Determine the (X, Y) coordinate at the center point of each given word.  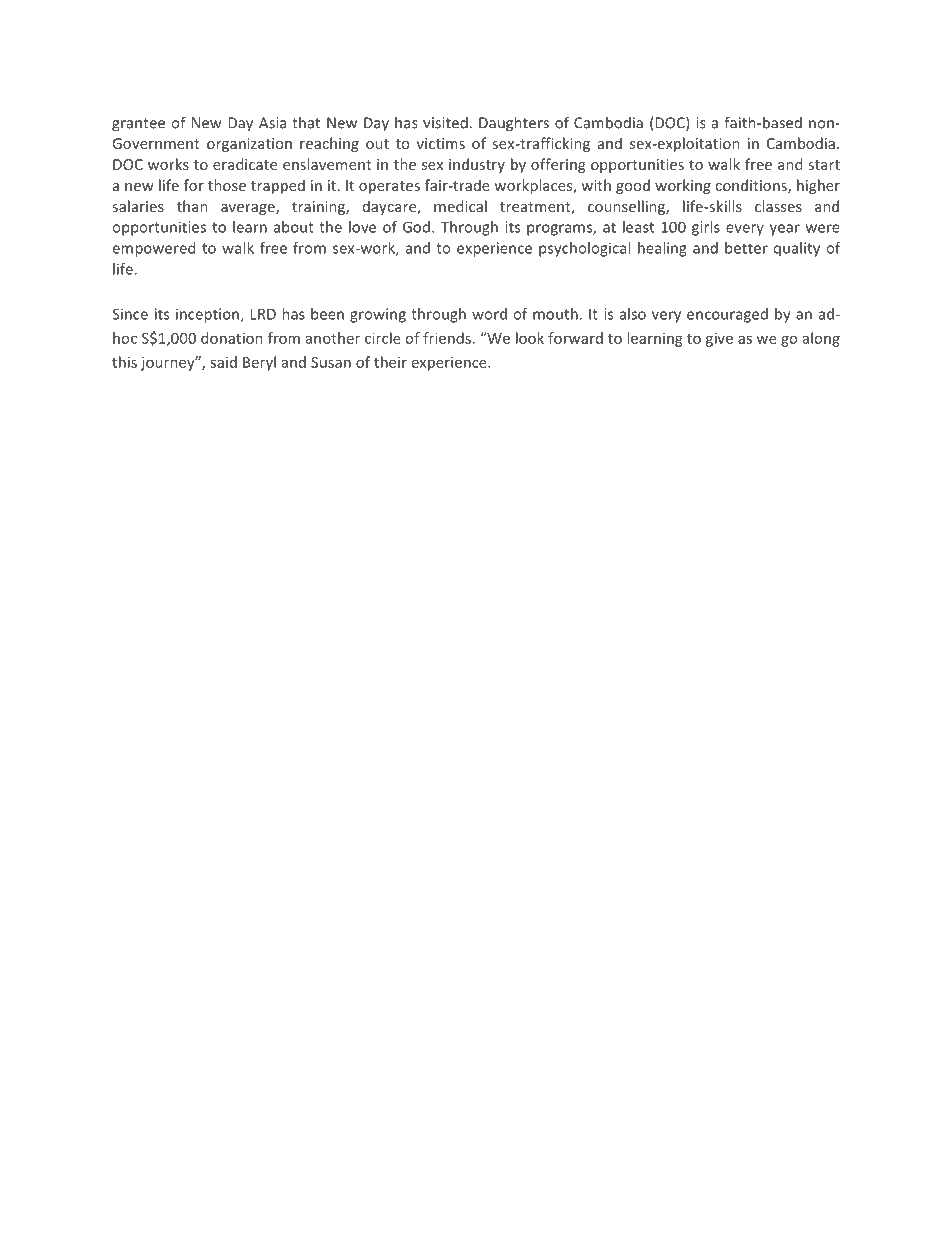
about (294, 227)
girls (706, 228)
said (223, 362)
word (489, 314)
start (824, 165)
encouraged (727, 315)
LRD (263, 314)
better (746, 248)
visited (445, 122)
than (192, 206)
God (416, 227)
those (227, 185)
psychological (584, 249)
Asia (272, 123)
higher (818, 186)
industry (477, 165)
